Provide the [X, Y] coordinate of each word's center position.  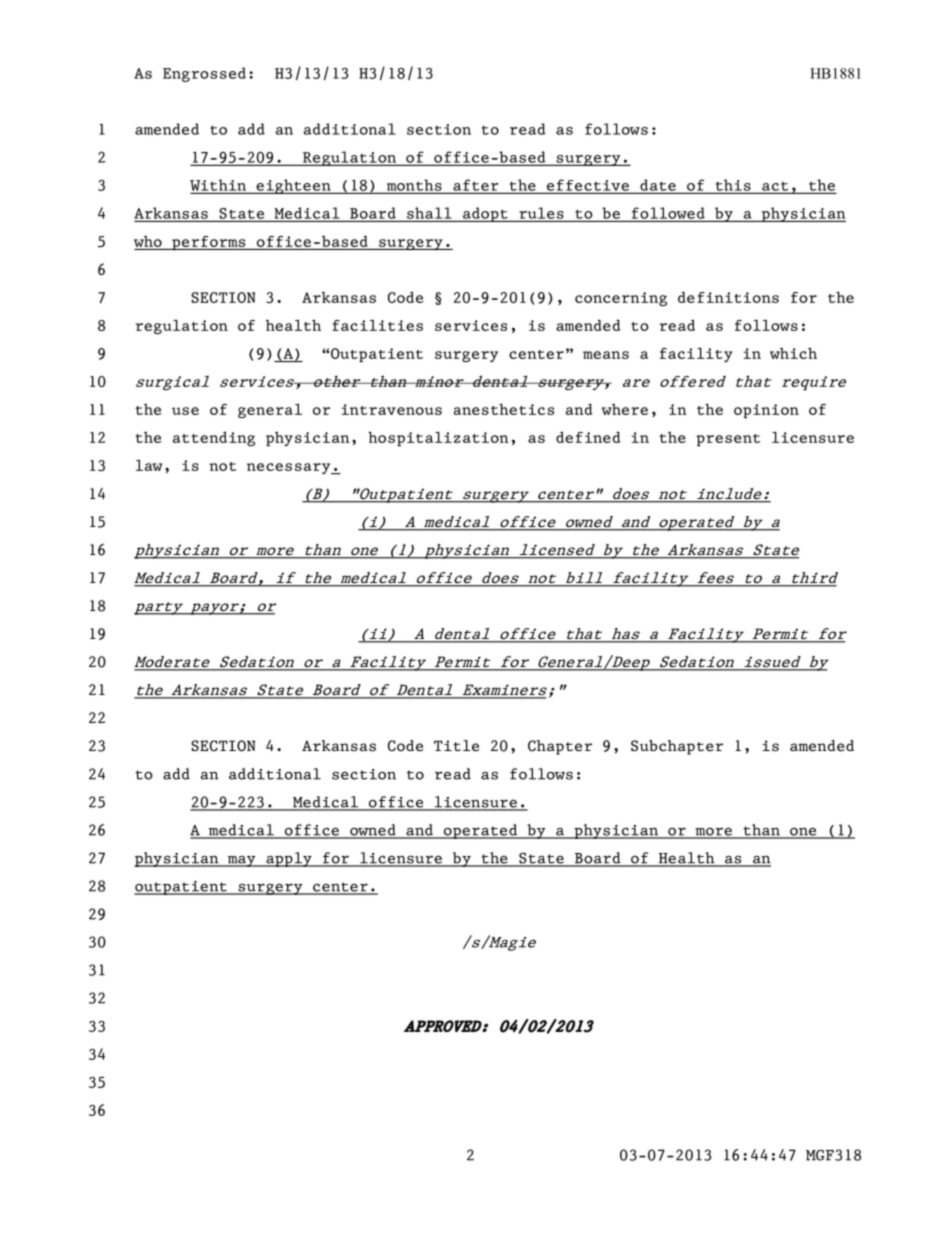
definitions [728, 297]
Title [456, 746]
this [733, 185]
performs [209, 243]
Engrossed [204, 74]
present [728, 440]
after [476, 185]
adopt [485, 214]
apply [289, 859]
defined [588, 437]
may [241, 861]
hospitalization [438, 438]
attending [214, 438]
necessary [290, 469]
